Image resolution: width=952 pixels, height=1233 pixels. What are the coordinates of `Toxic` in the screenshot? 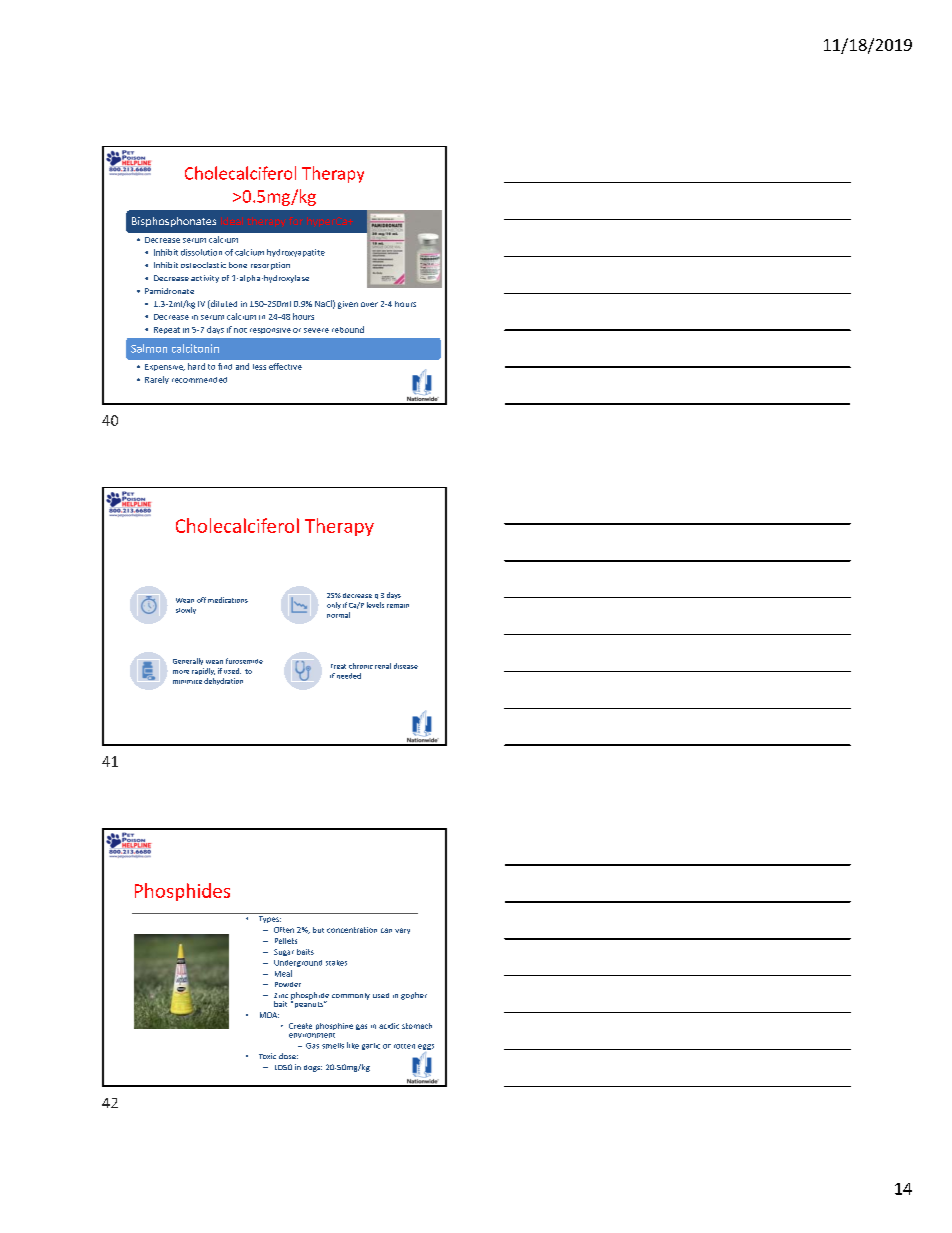 It's located at (267, 1056).
